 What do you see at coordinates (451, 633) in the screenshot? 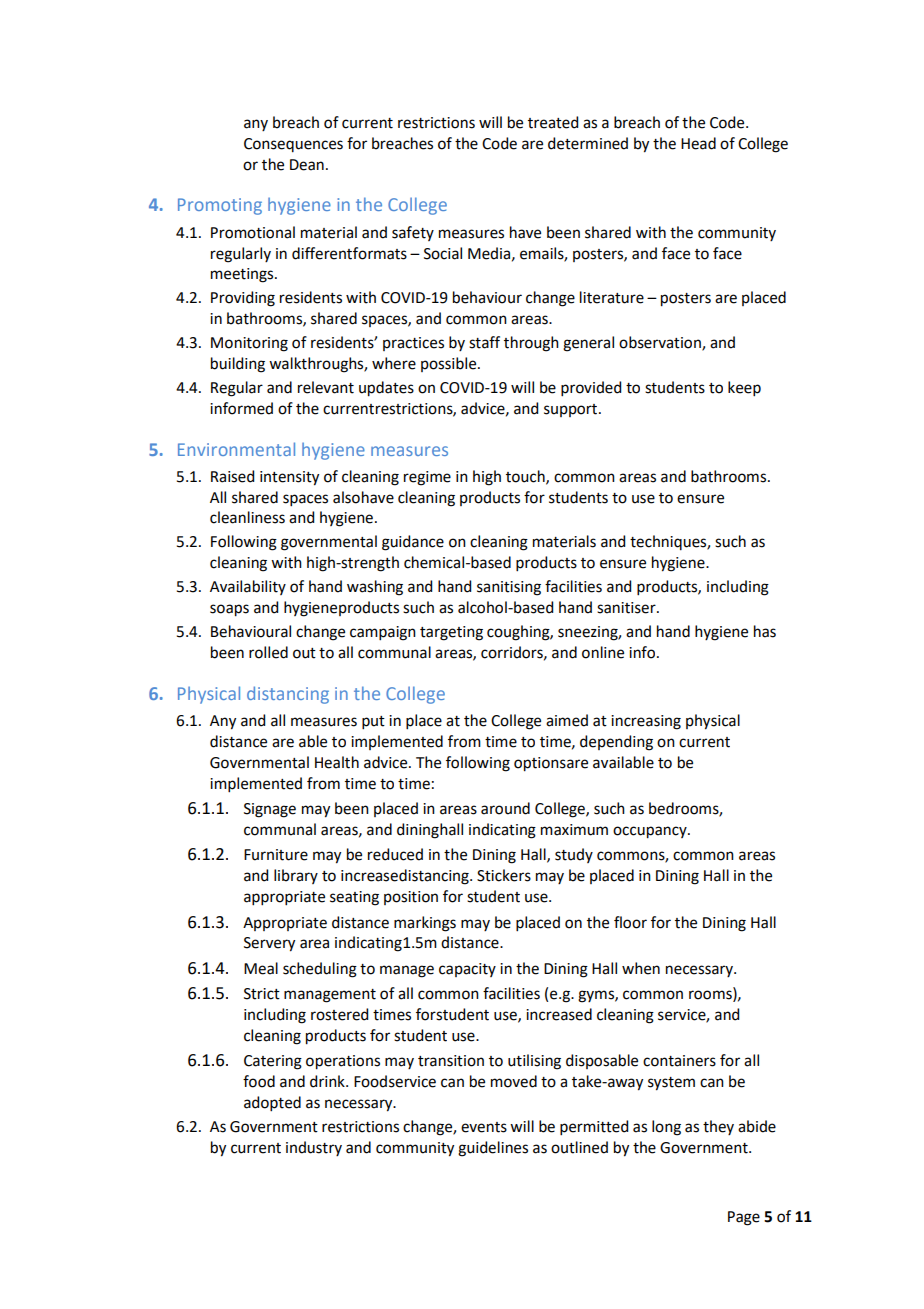
I see `targeting` at bounding box center [451, 633].
